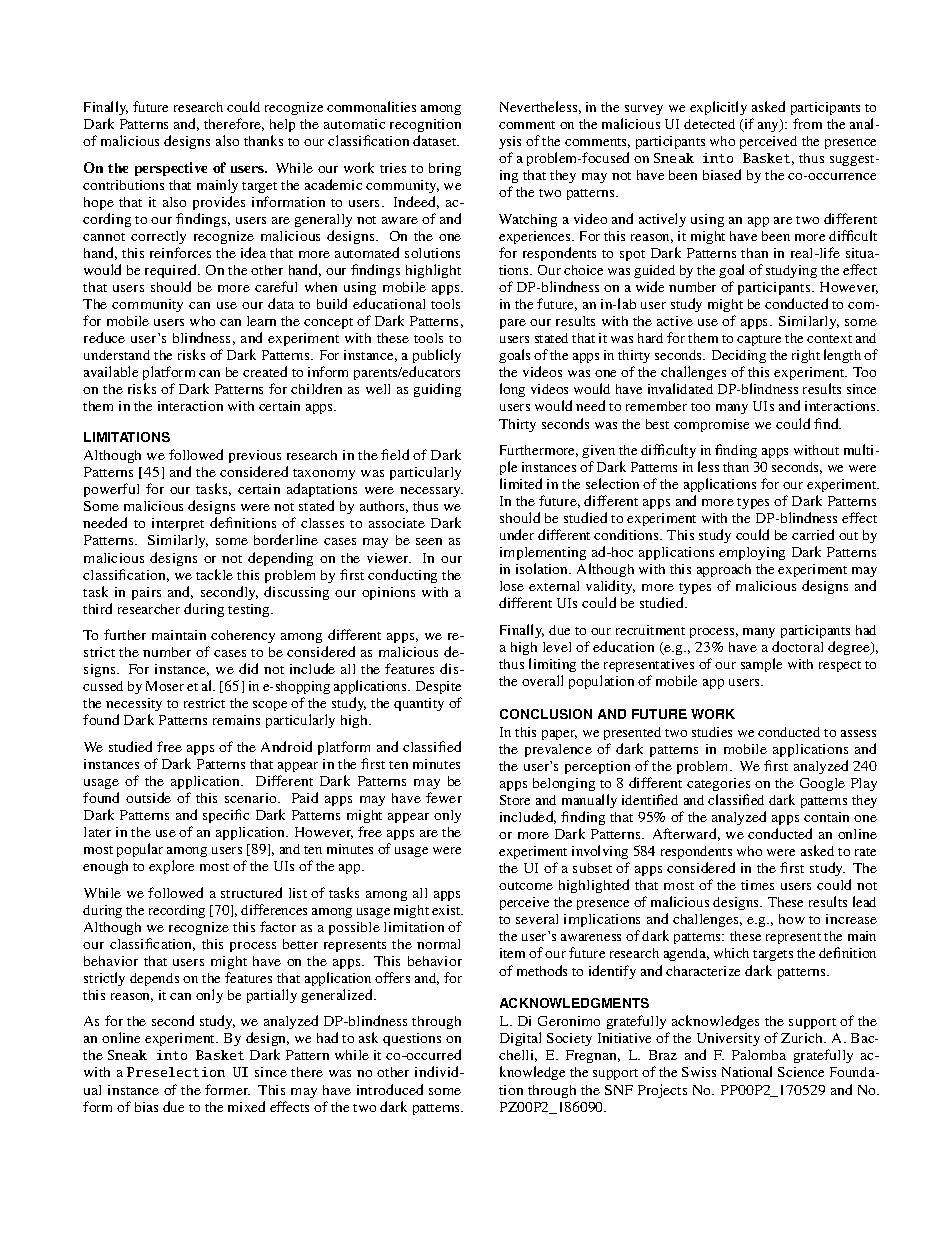 The height and width of the screenshot is (1233, 952). Describe the element at coordinates (711, 425) in the screenshot. I see `compromise` at that location.
